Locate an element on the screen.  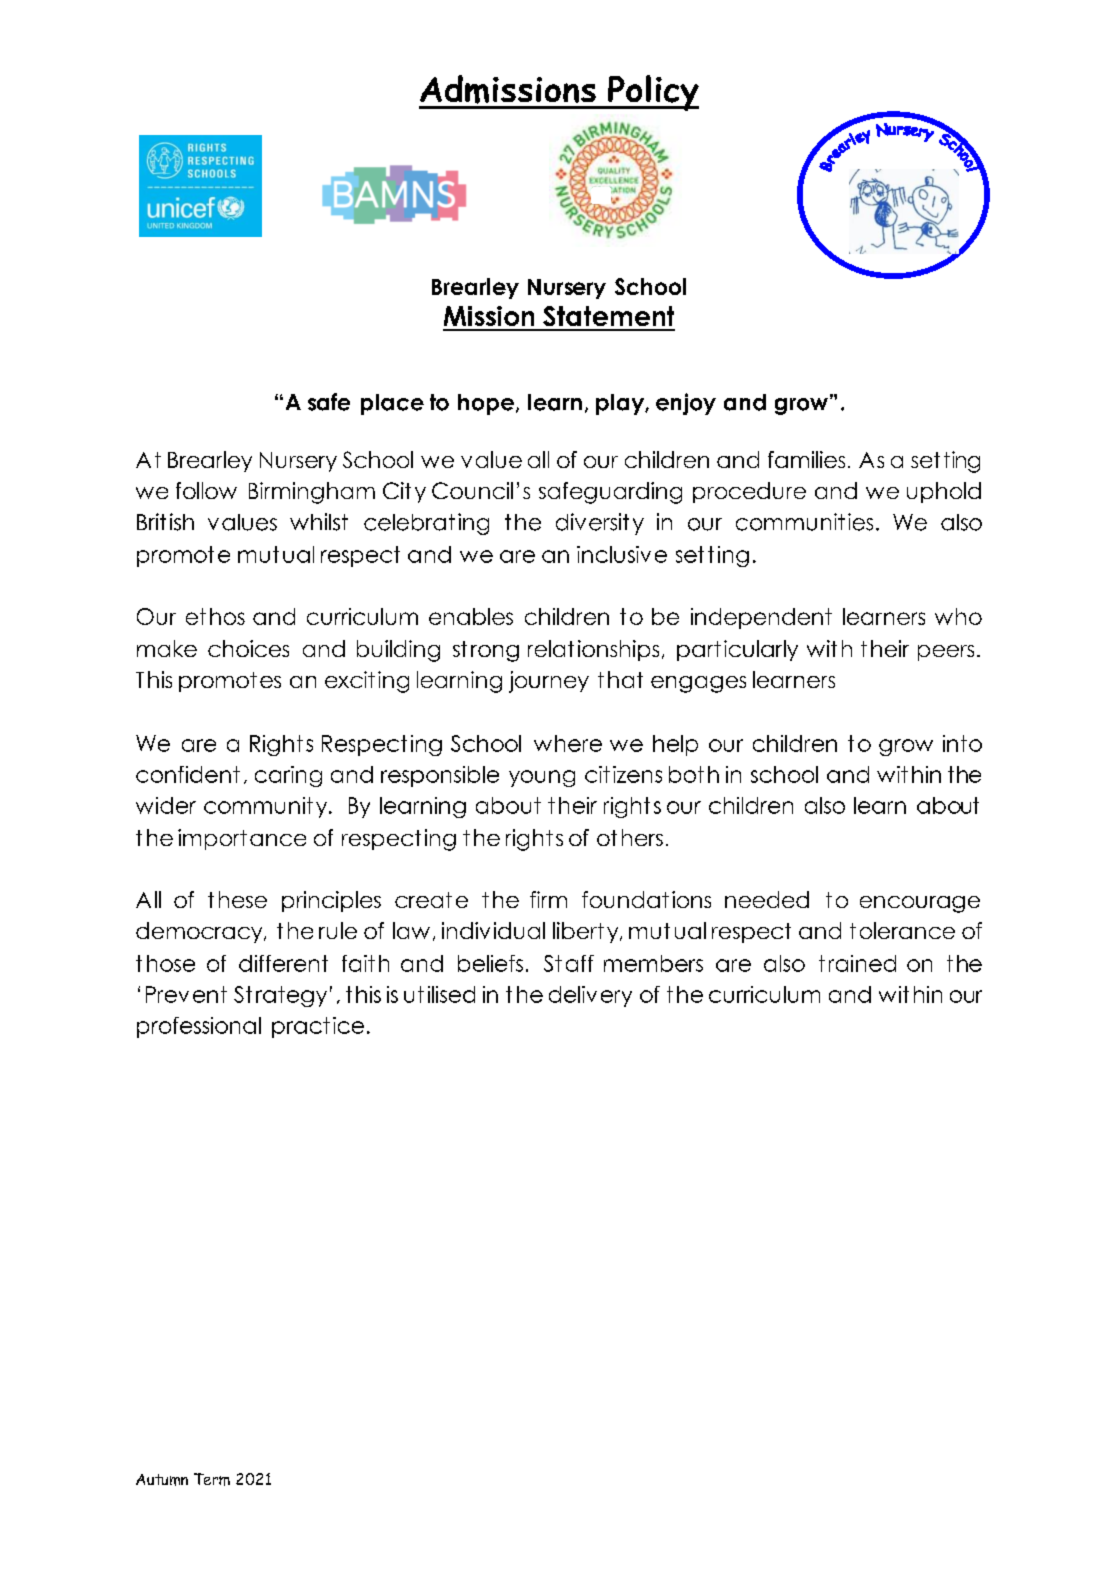
into is located at coordinates (962, 743).
